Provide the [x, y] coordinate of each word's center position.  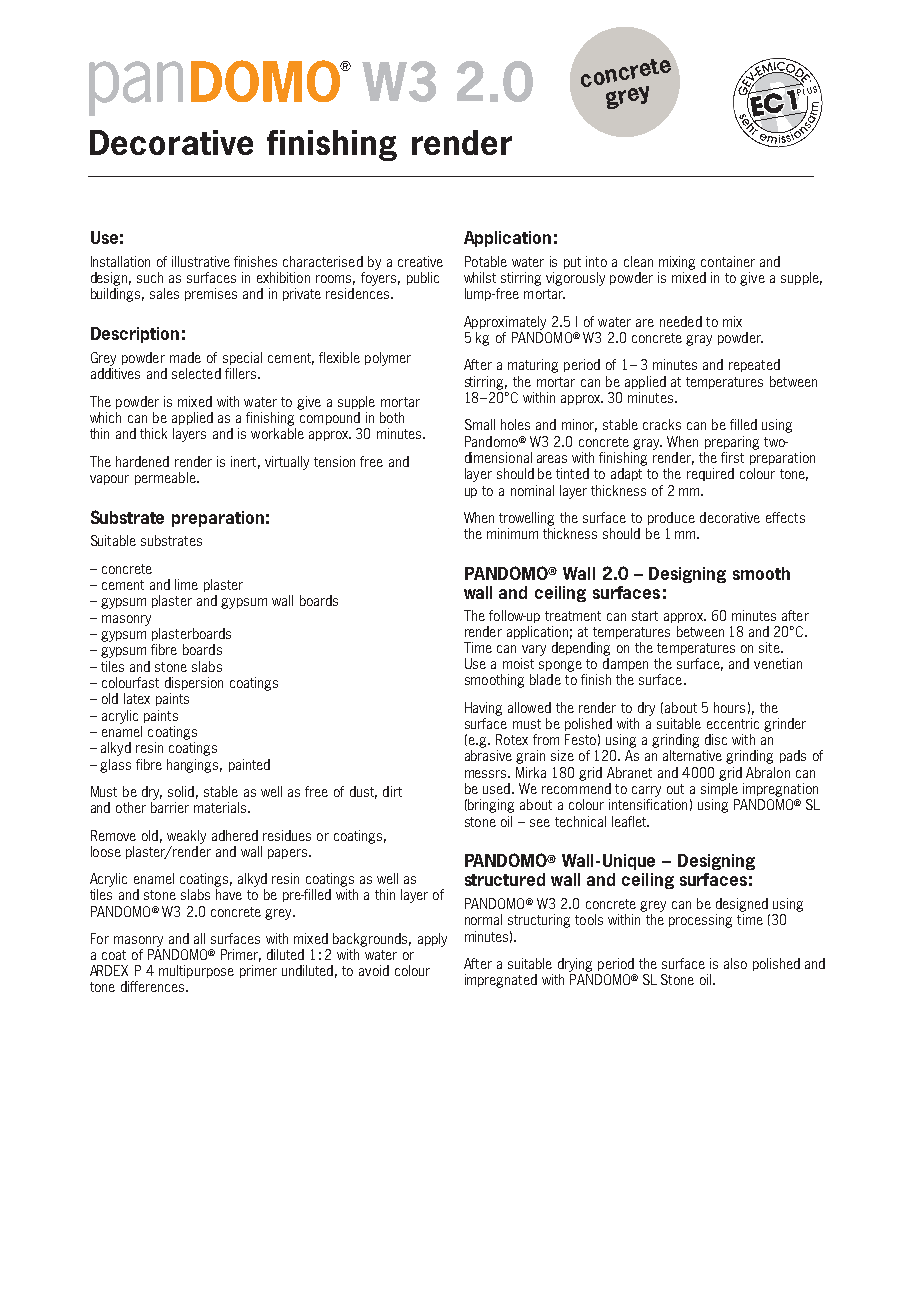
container [728, 261]
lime [186, 584]
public [423, 278]
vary [534, 650]
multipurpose [196, 971]
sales [164, 293]
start [645, 616]
